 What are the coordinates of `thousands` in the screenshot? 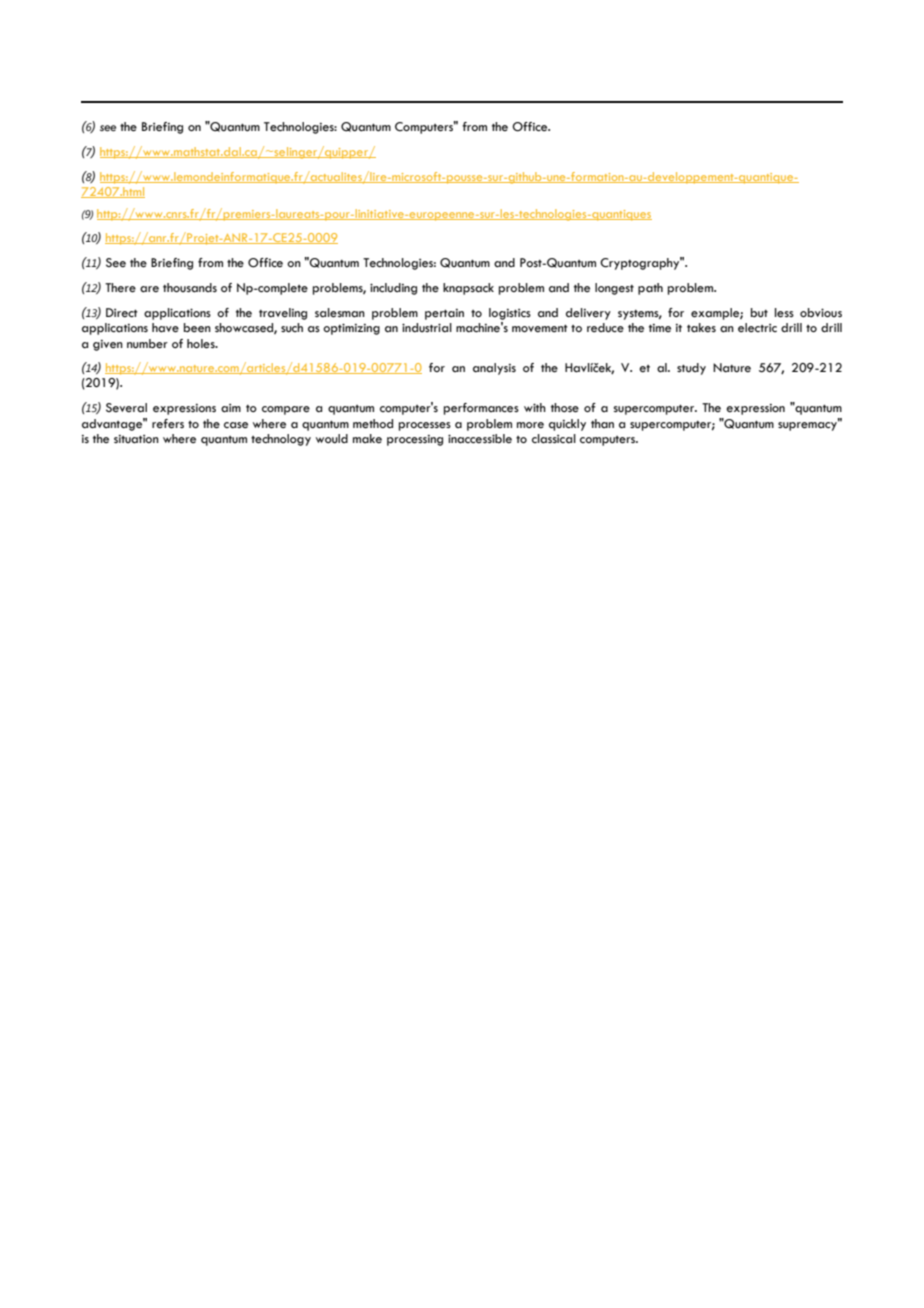 It's located at (190, 288).
